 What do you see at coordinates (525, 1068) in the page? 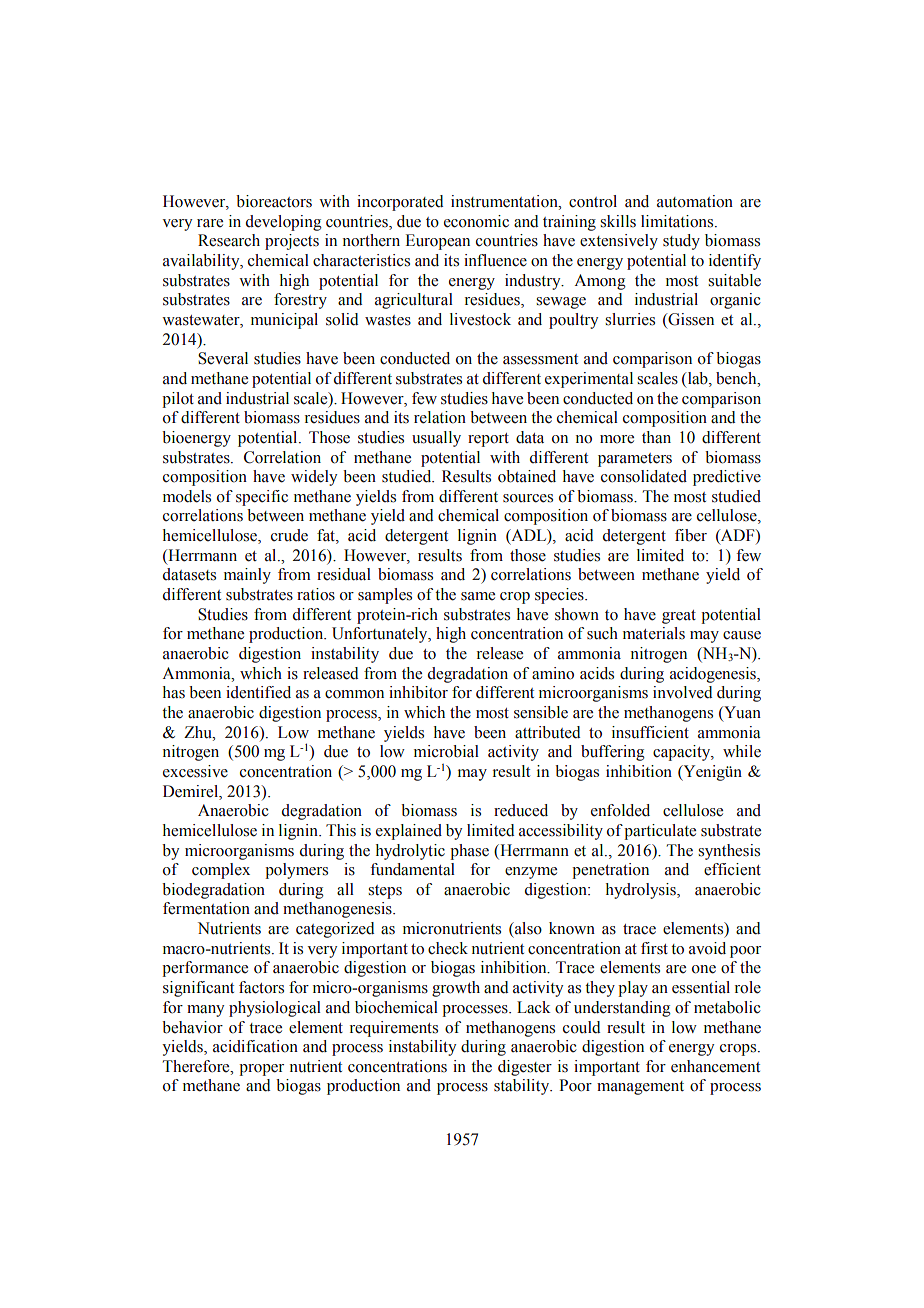
I see `digester` at bounding box center [525, 1068].
